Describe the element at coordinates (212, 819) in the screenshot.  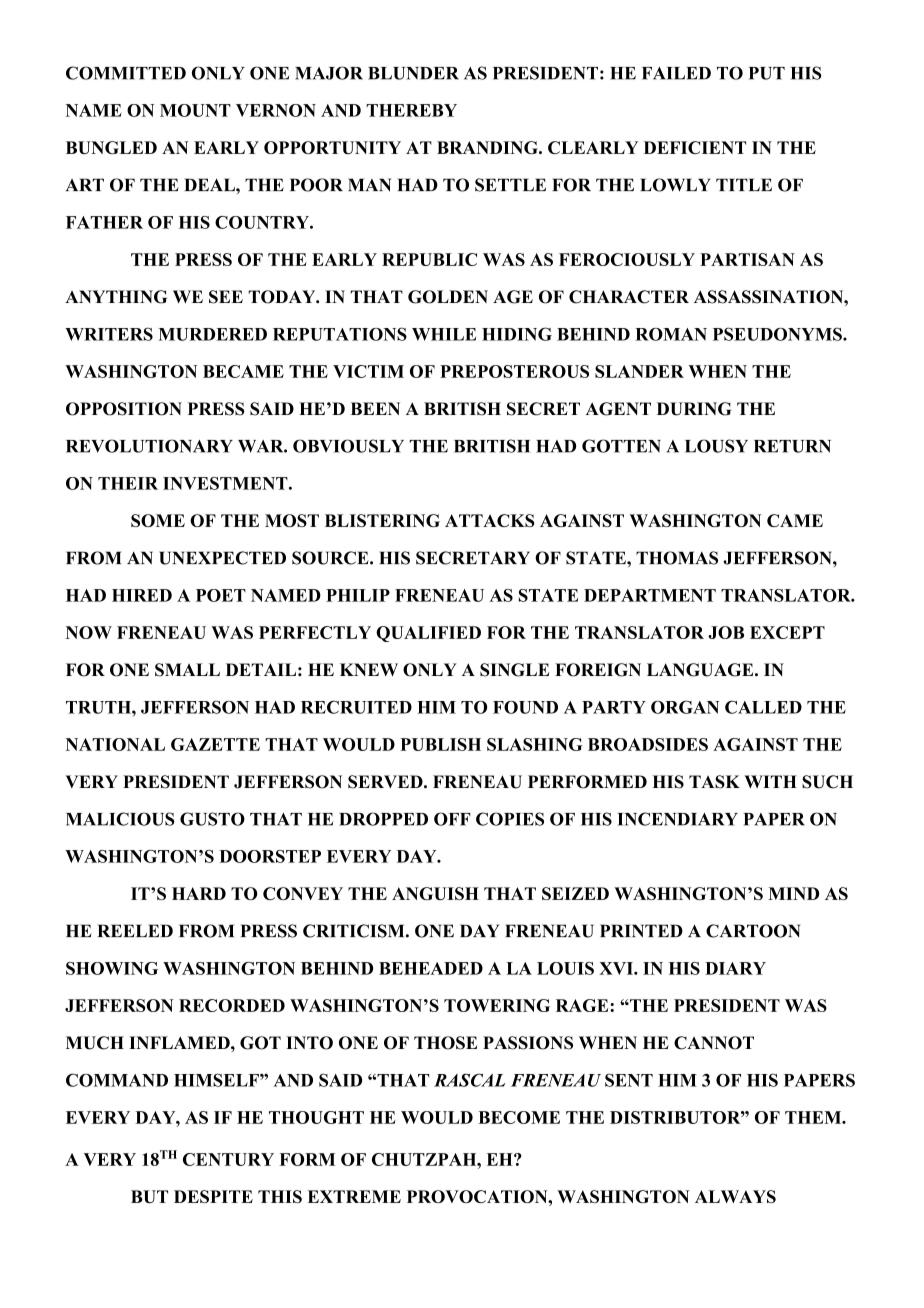
I see `GUSTO` at that location.
